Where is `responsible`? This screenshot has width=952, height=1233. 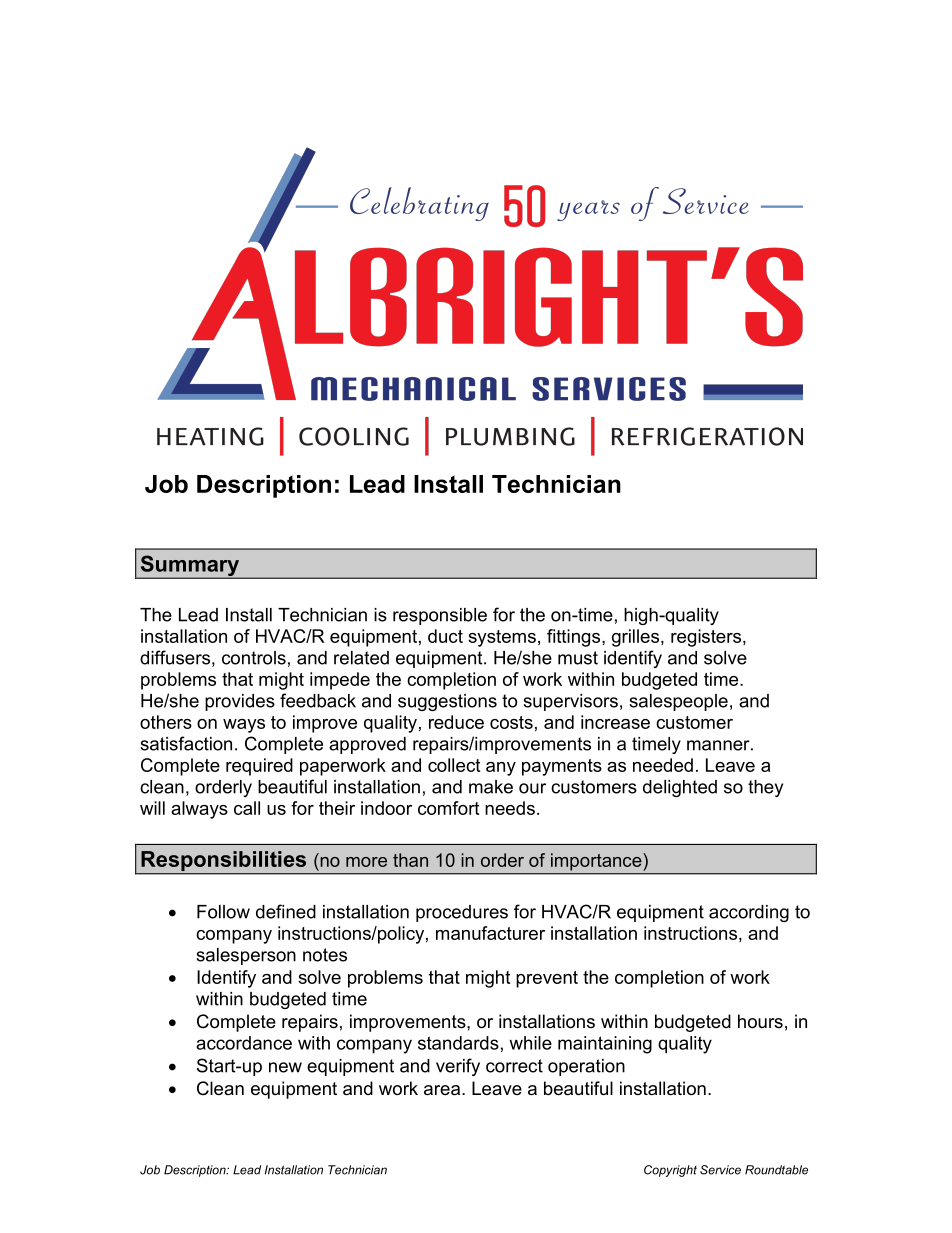
responsible is located at coordinates (440, 616).
